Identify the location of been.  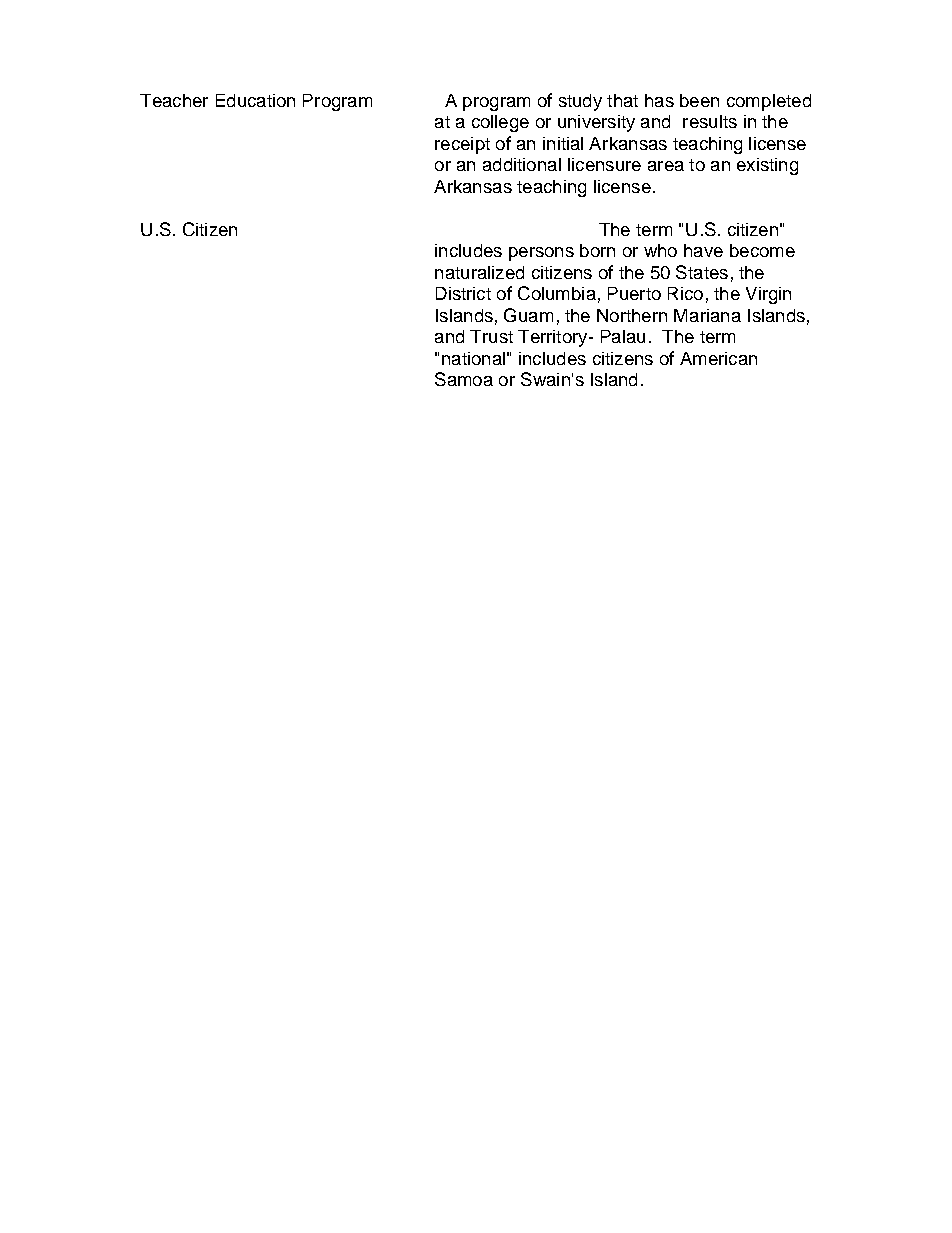
(699, 100).
